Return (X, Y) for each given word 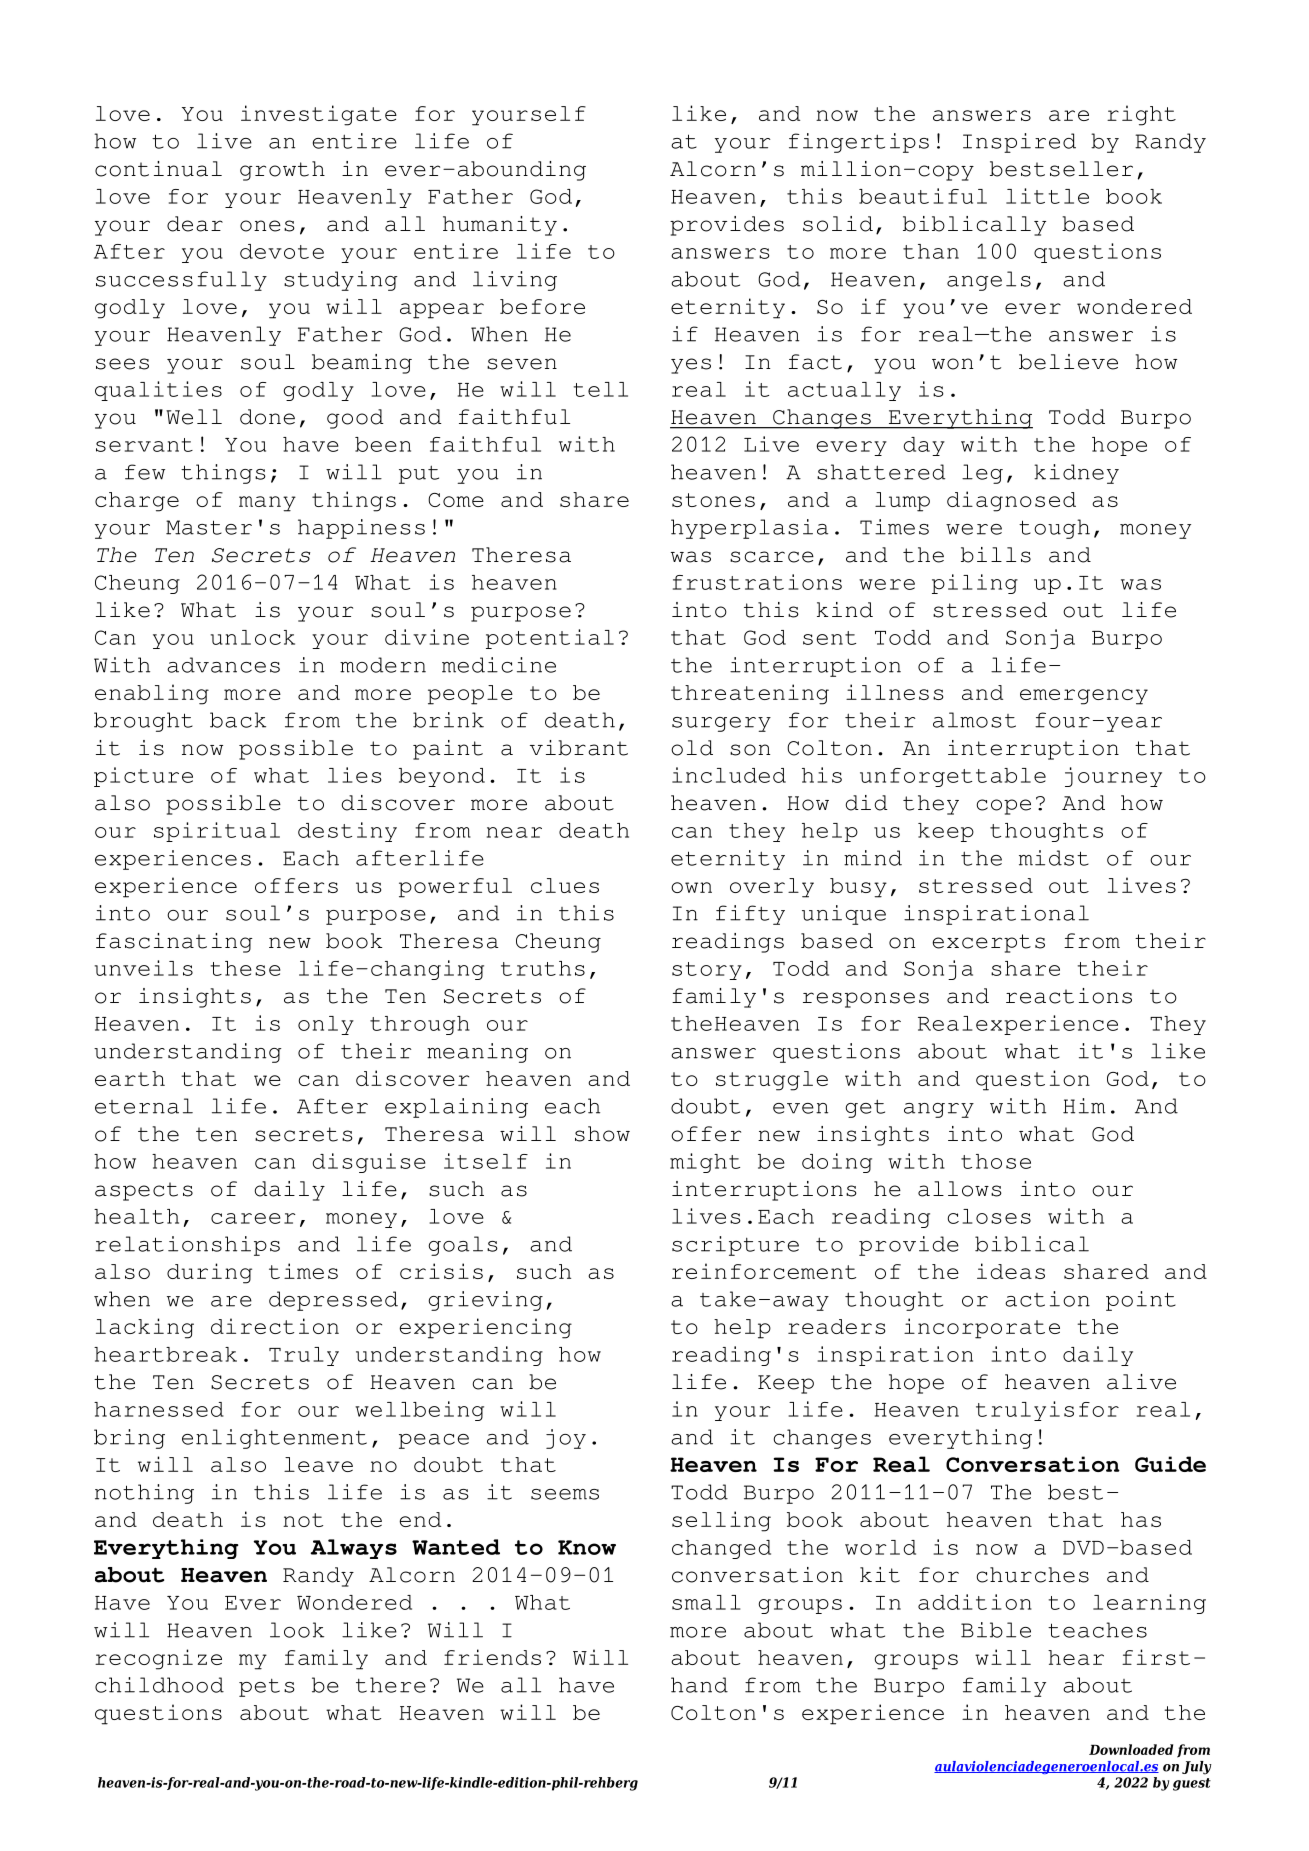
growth (282, 171)
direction (275, 1326)
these (246, 968)
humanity (500, 226)
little (1047, 196)
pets (267, 1687)
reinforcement (764, 1271)
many (267, 504)
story (707, 971)
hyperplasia (749, 529)
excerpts (988, 943)
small (706, 1602)
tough (1054, 529)
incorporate (982, 1328)
